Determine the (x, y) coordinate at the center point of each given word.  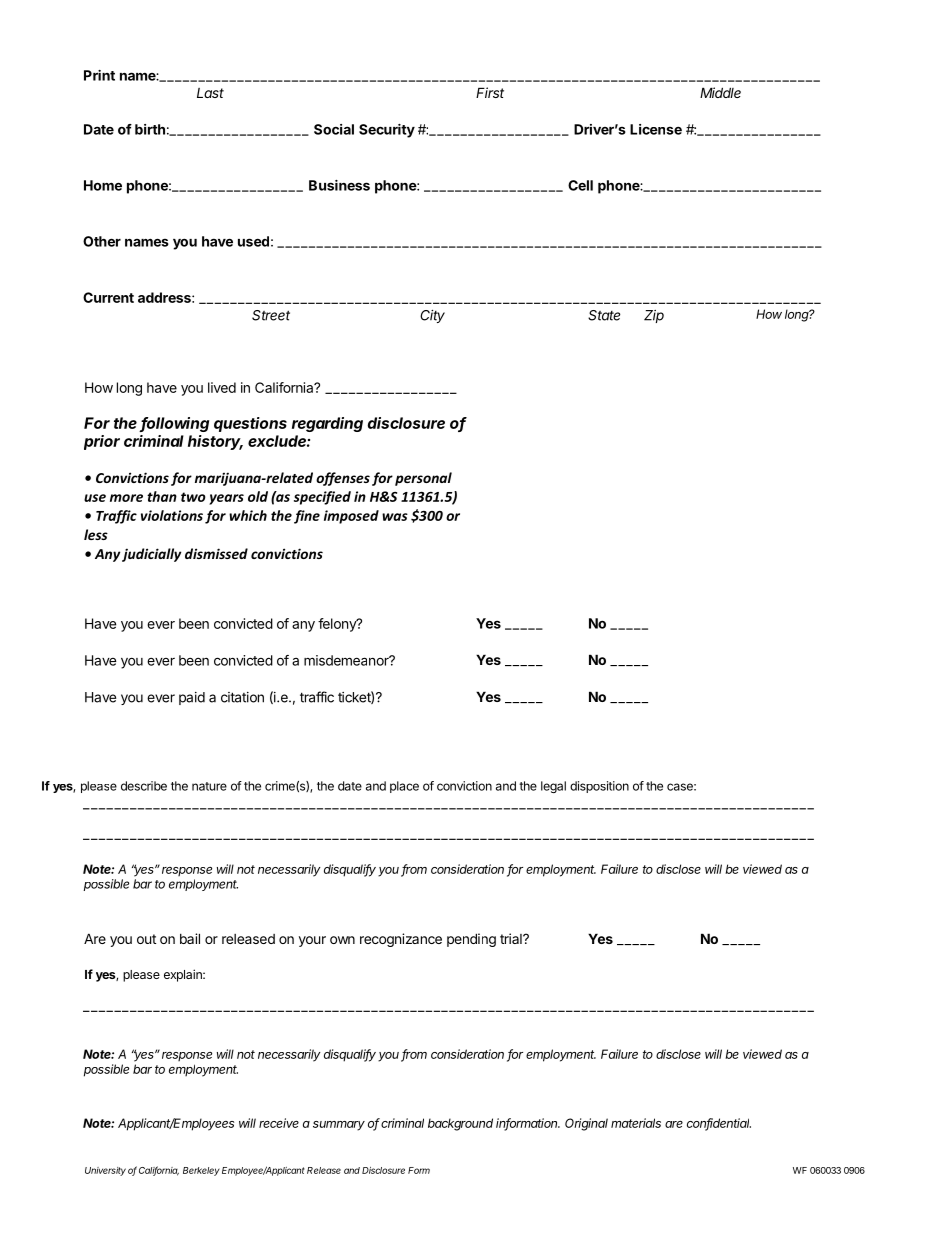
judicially (151, 555)
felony (338, 625)
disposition (599, 787)
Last (210, 93)
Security (387, 131)
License (656, 129)
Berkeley (201, 1171)
